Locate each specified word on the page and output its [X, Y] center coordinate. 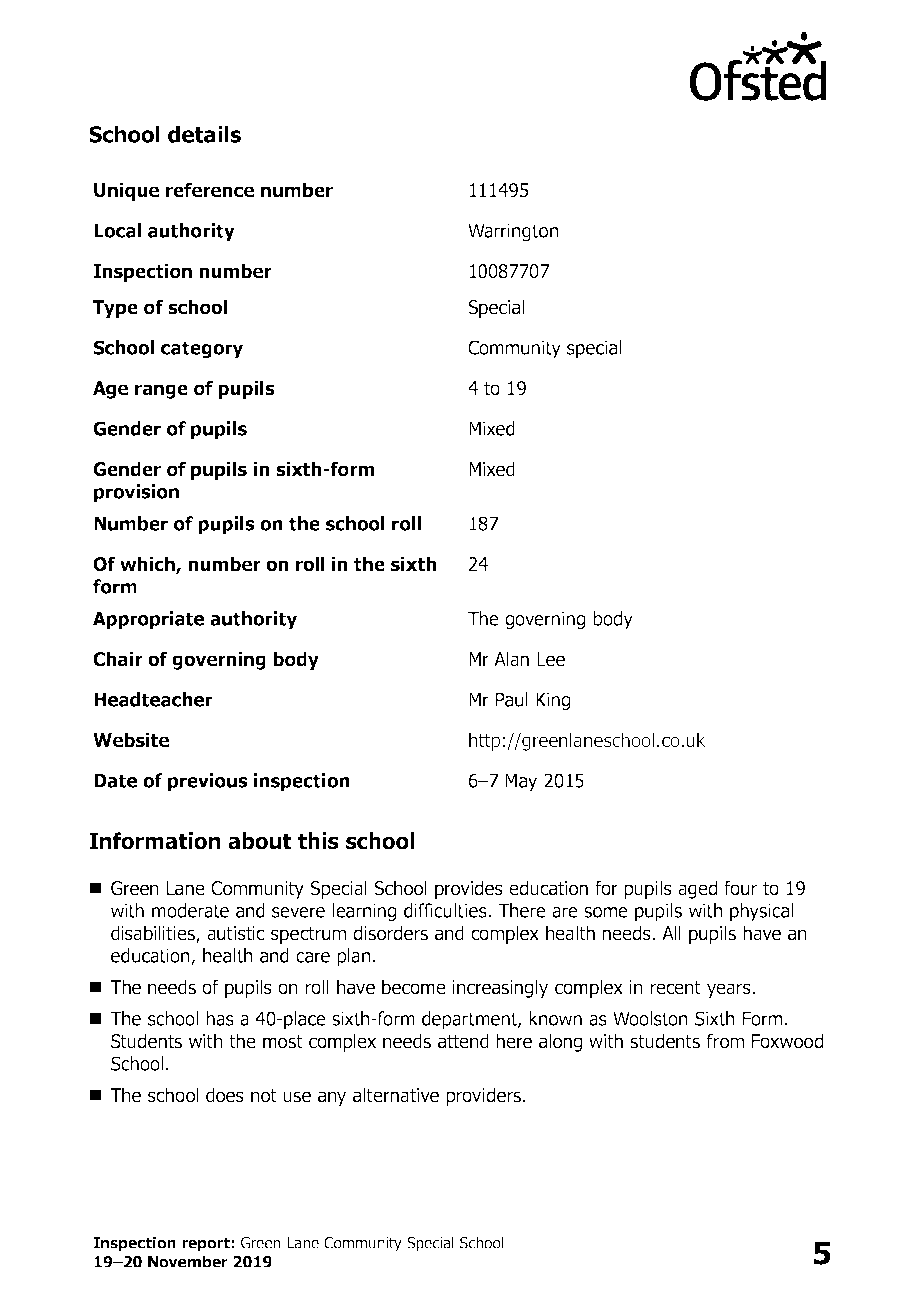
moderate [190, 910]
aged [697, 889]
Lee [551, 659]
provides [469, 889]
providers [485, 1096]
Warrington [513, 232]
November [188, 1261]
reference [210, 190]
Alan [511, 659]
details [204, 134]
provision [136, 493]
